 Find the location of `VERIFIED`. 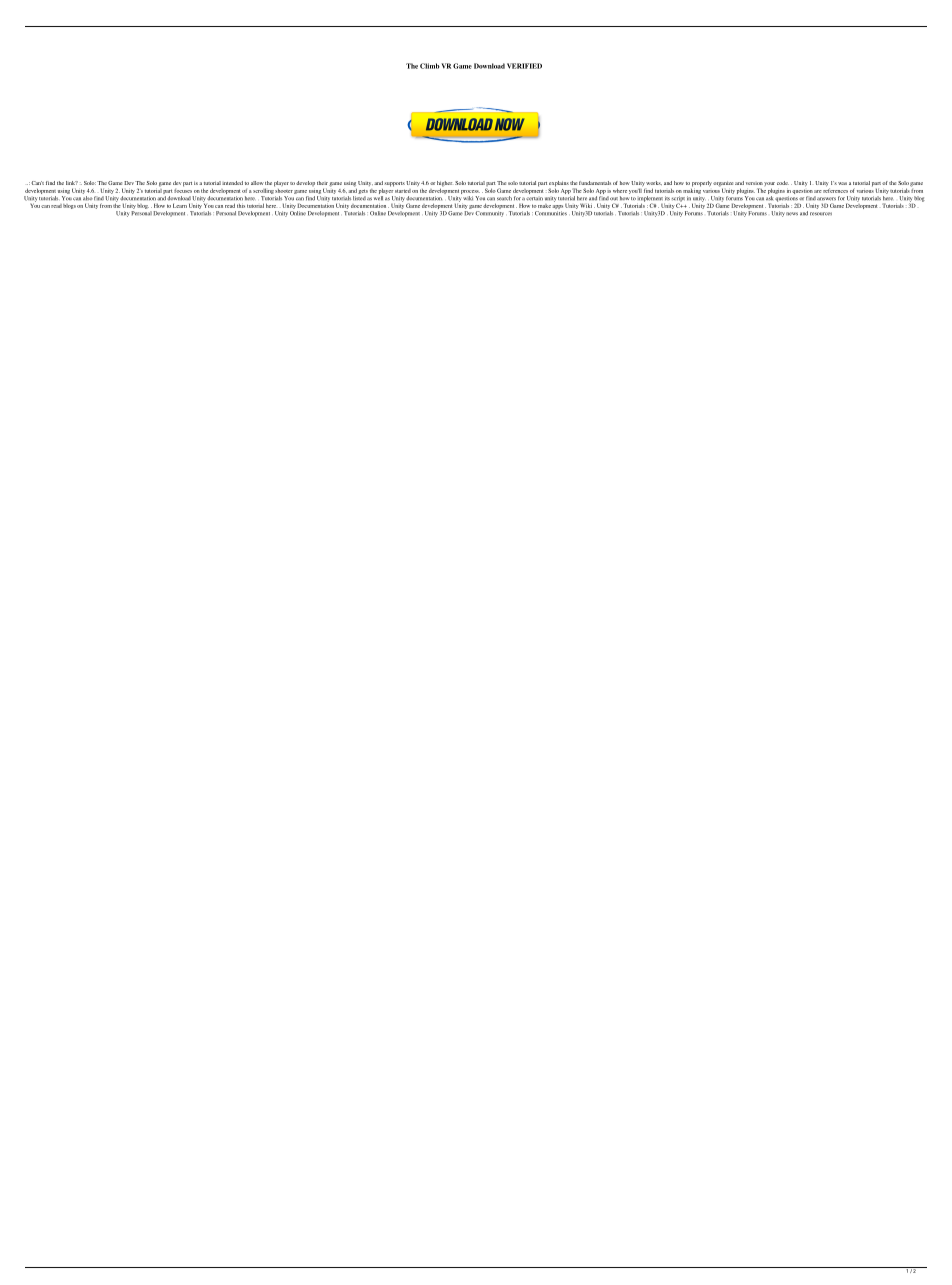

VERIFIED is located at coordinates (524, 66).
